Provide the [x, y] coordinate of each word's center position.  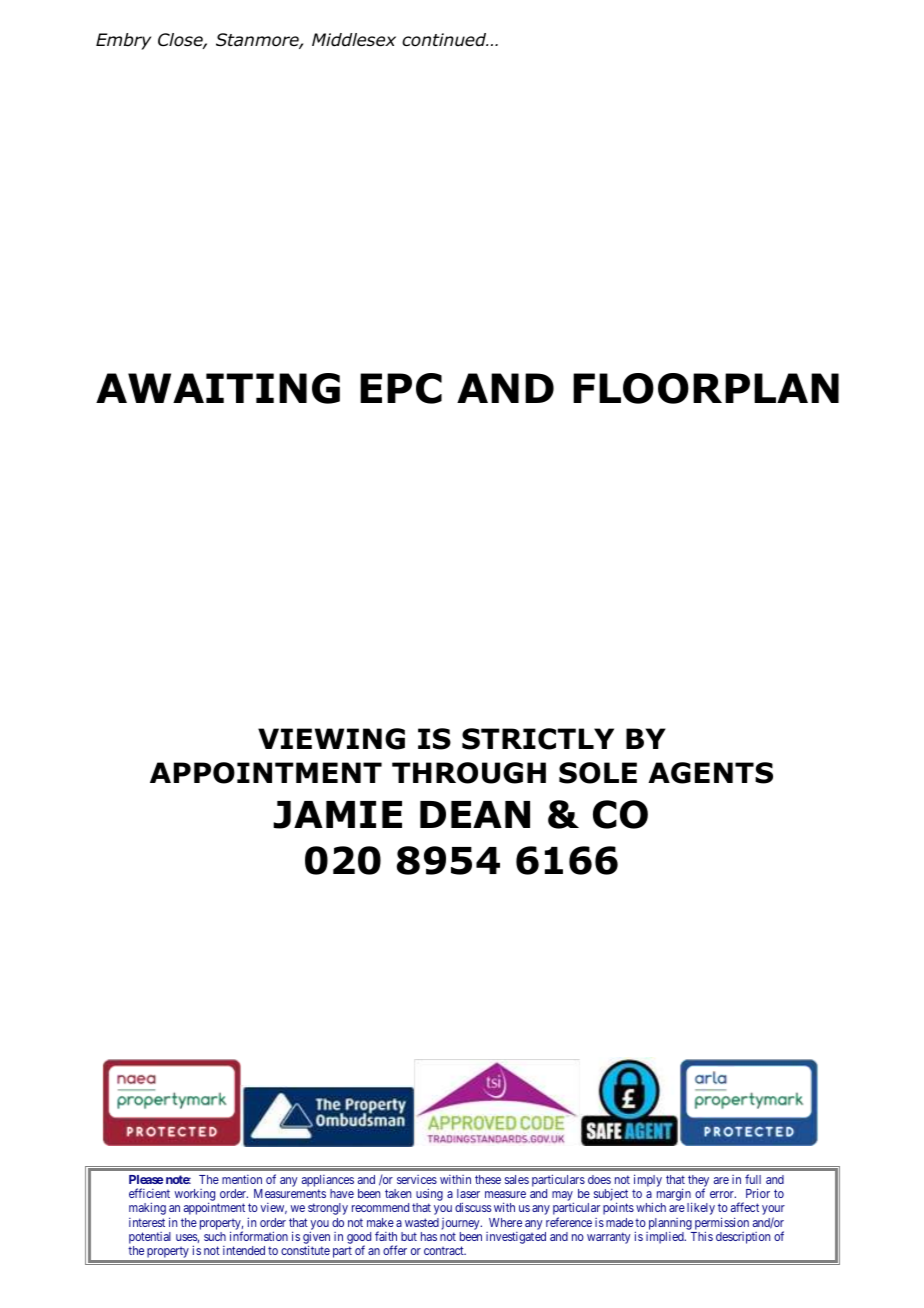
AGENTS [710, 773]
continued [445, 40]
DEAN [475, 814]
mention [242, 1179]
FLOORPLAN [706, 388]
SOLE [598, 773]
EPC [401, 388]
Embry [123, 41]
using [429, 1196]
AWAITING [218, 388]
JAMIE [337, 815]
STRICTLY [538, 739]
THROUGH [469, 773]
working [195, 1196]
